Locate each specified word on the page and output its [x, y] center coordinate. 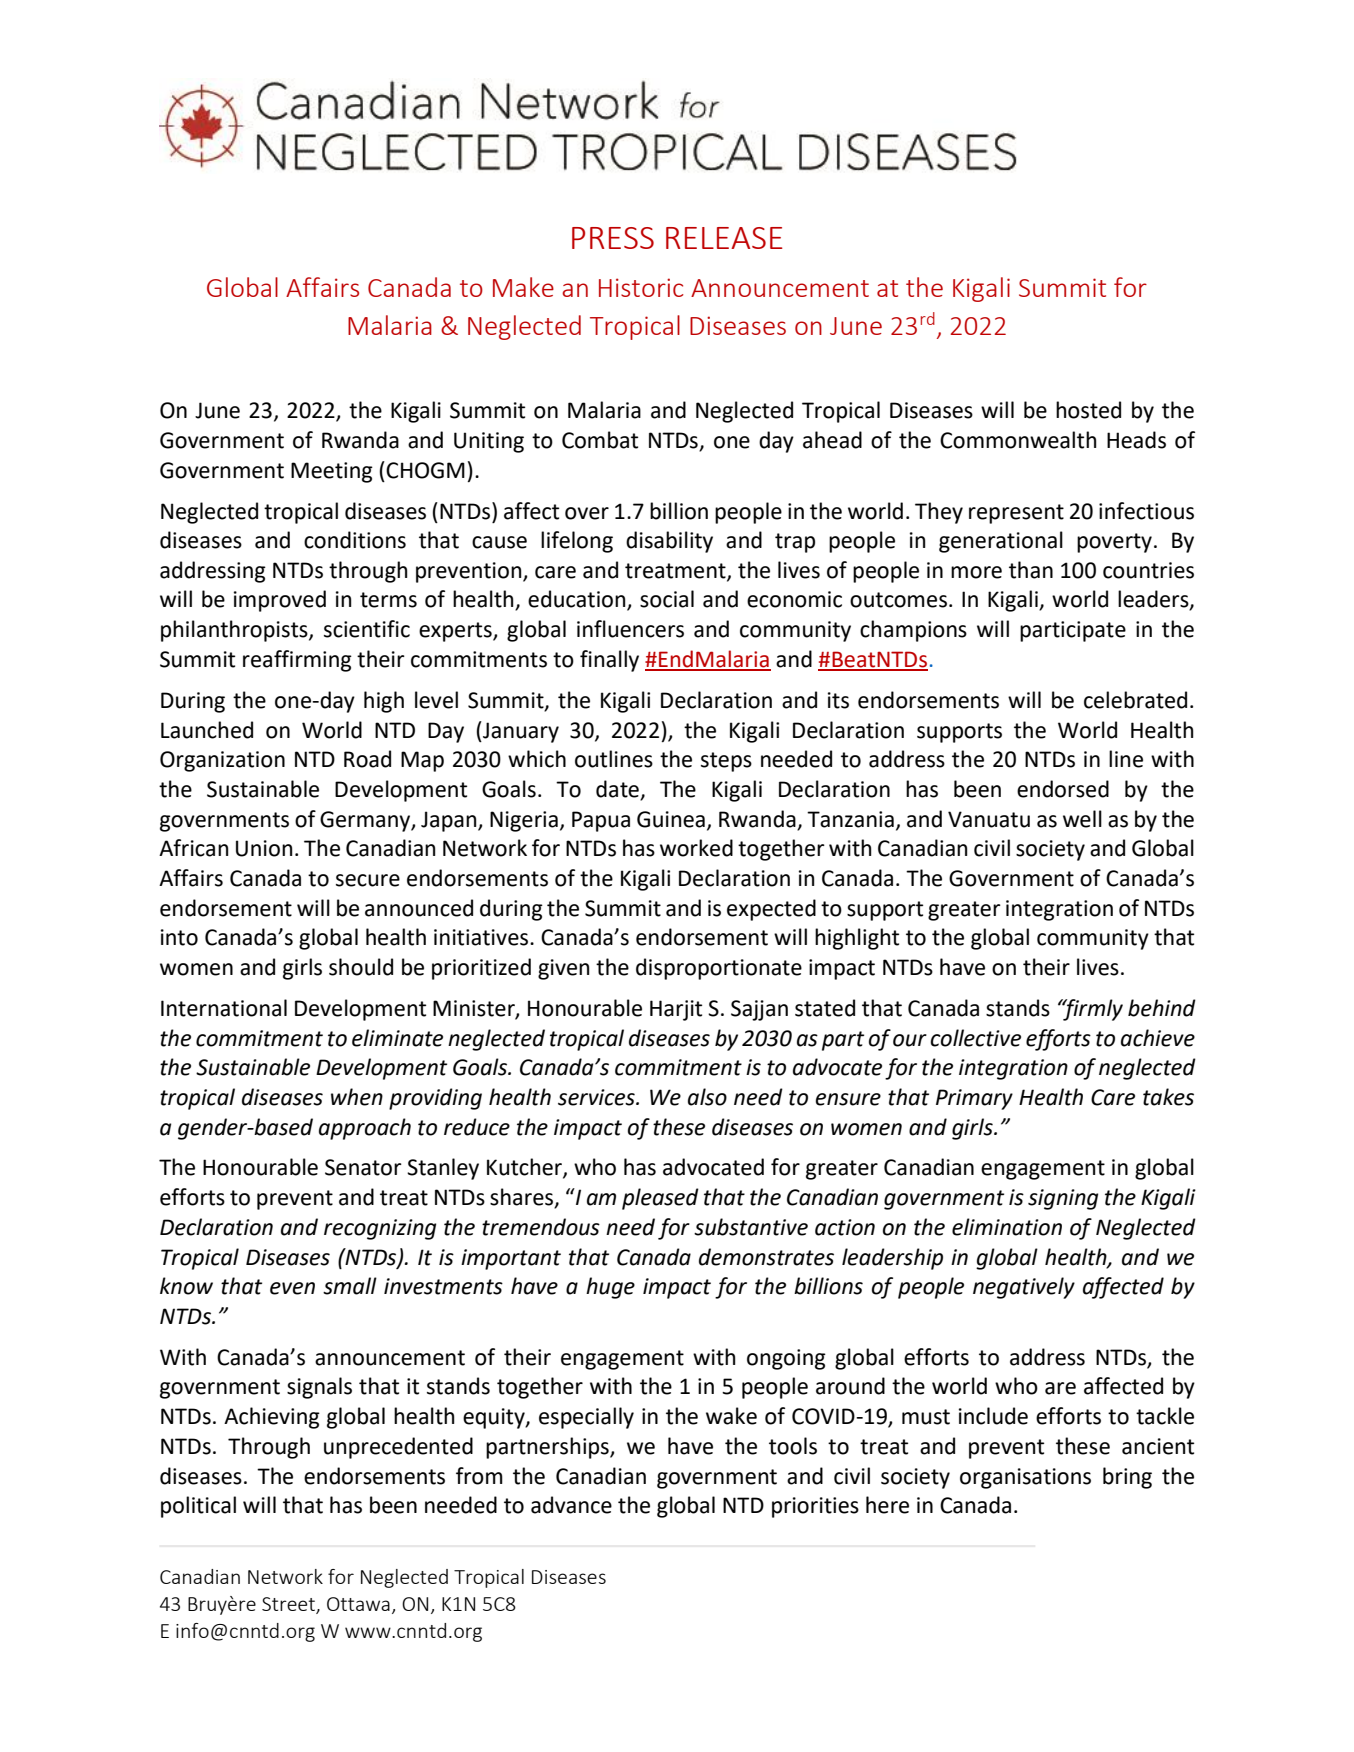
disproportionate [719, 969]
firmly [1092, 1010]
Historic [641, 287]
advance [571, 1505]
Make [523, 287]
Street [289, 1605]
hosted [1088, 410]
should [361, 967]
